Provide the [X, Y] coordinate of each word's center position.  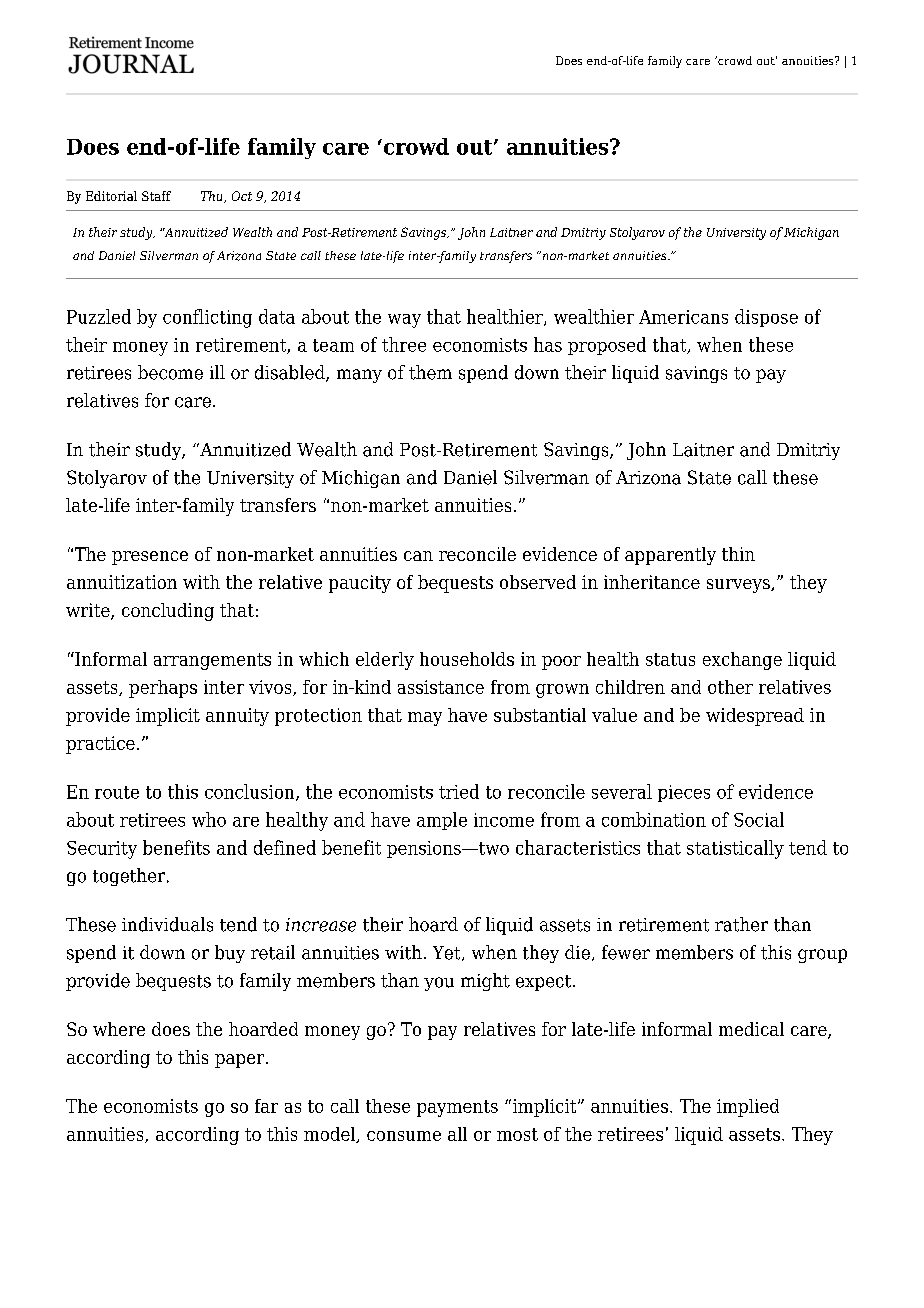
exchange [742, 661]
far [266, 1106]
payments [457, 1108]
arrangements [212, 661]
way [404, 321]
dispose [766, 318]
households [467, 659]
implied [748, 1108]
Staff [156, 196]
